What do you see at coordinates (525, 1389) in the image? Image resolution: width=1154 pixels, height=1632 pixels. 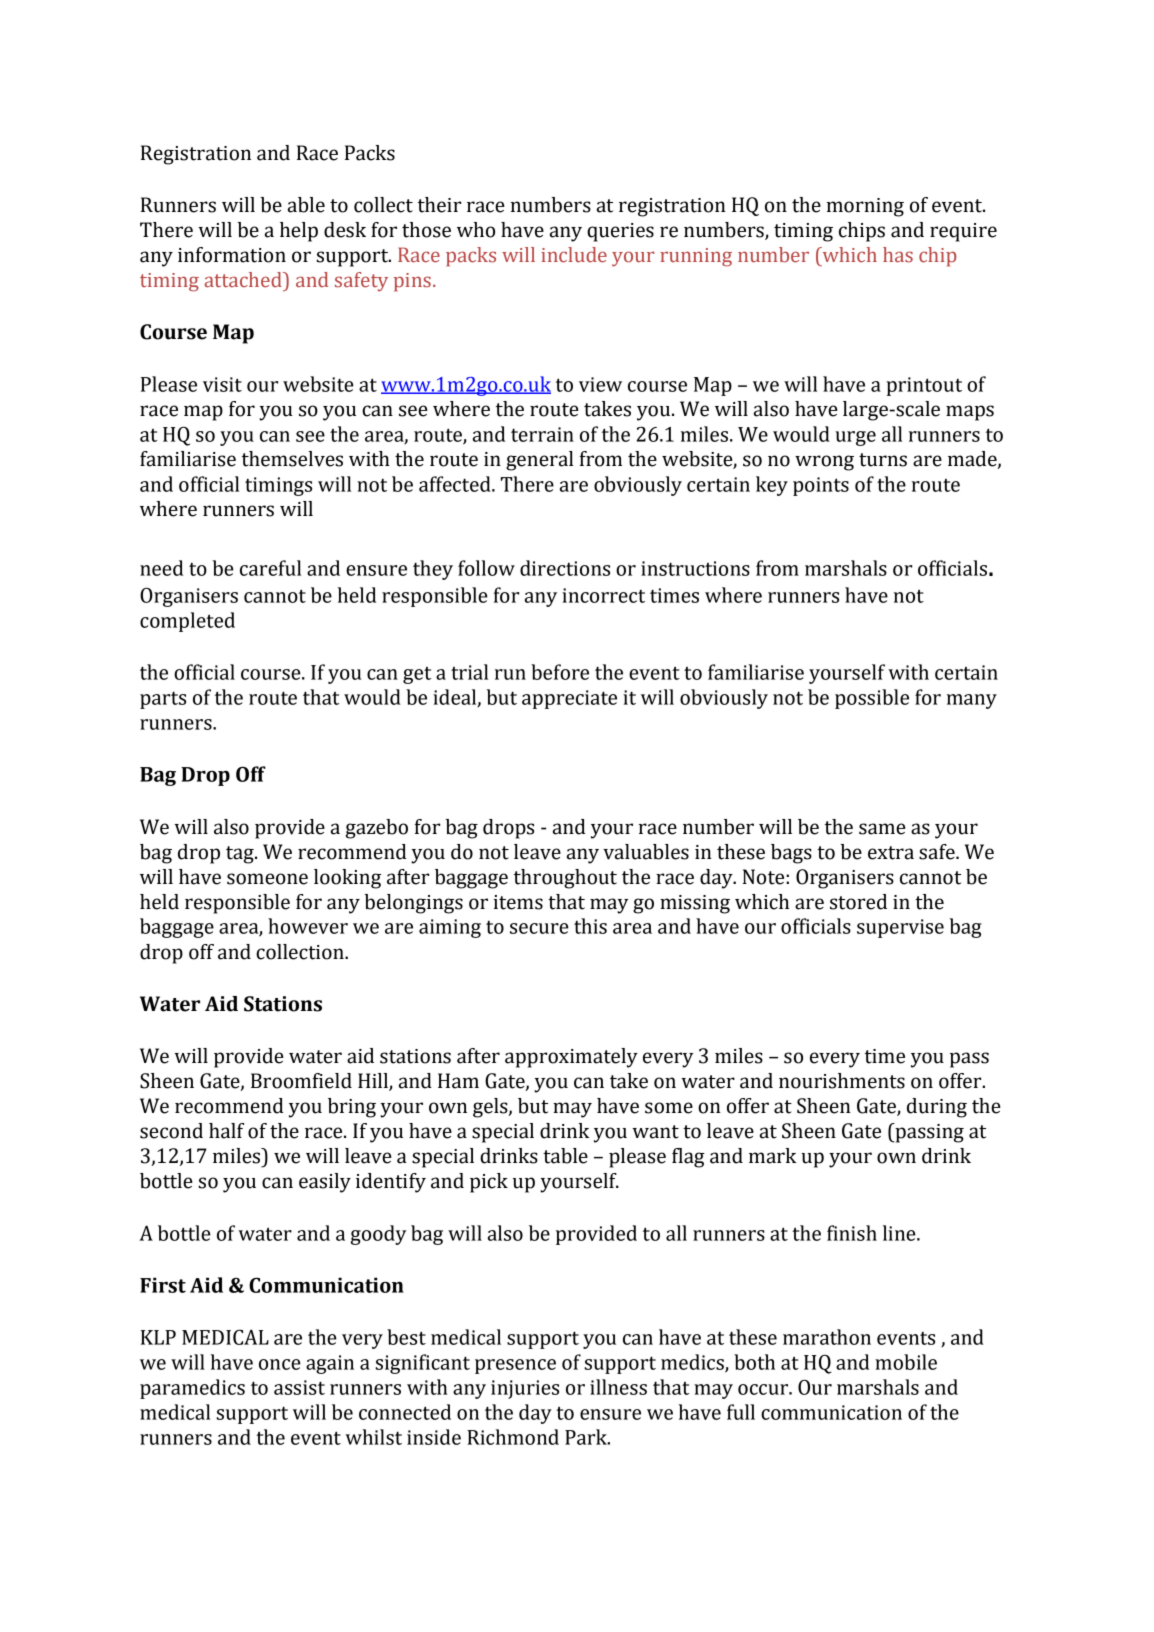 I see `injuries` at bounding box center [525, 1389].
